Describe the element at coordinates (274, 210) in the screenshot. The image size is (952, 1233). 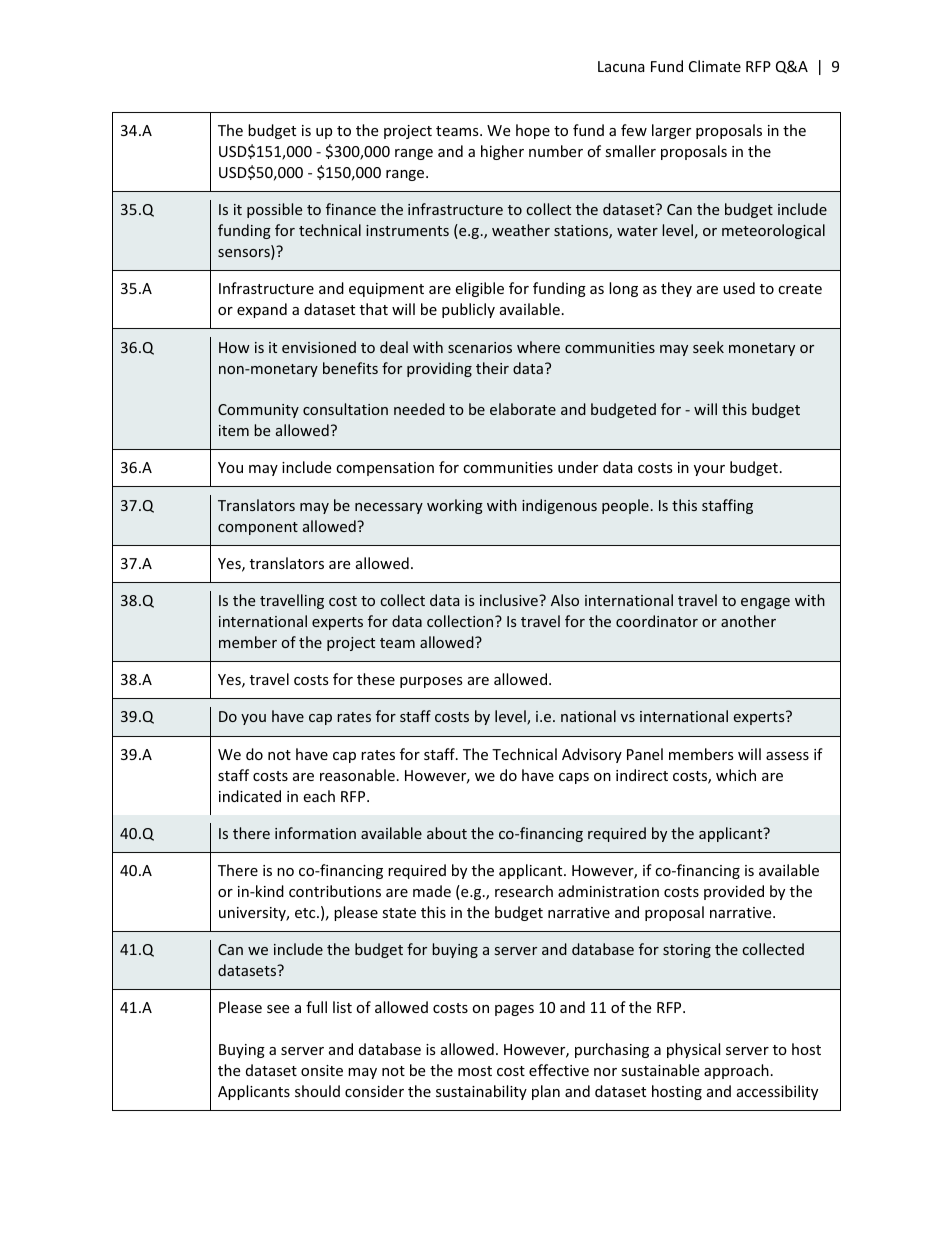
I see `possible` at that location.
